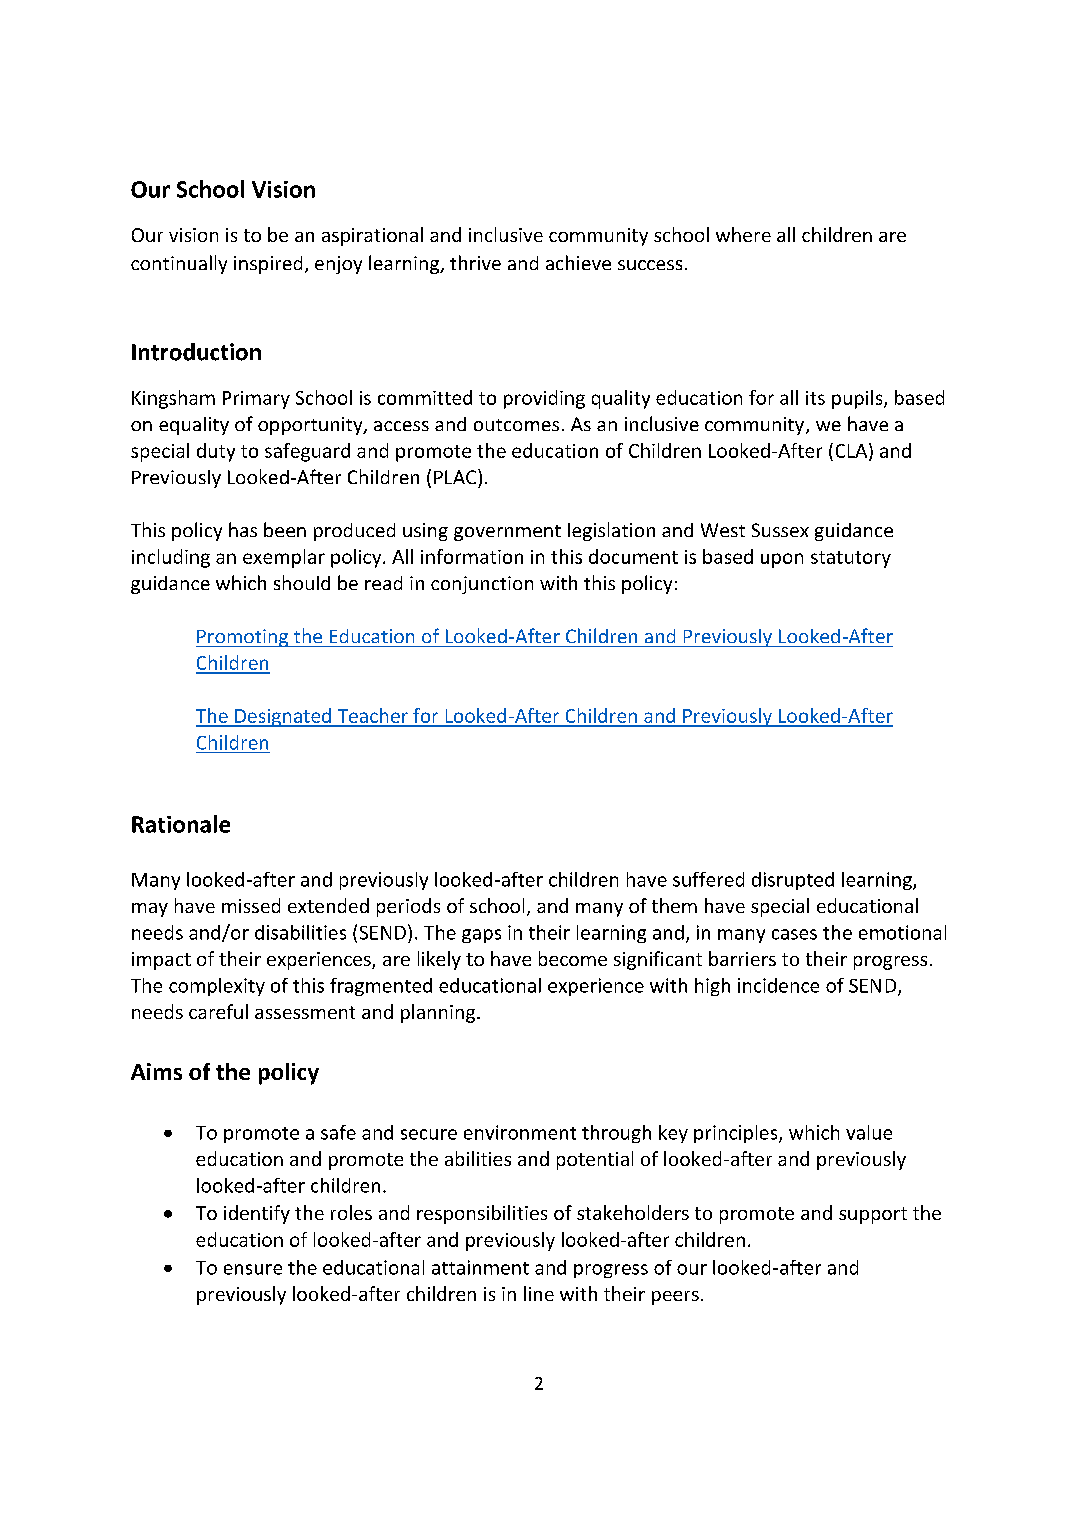 This screenshot has height=1524, width=1078. I want to click on careful, so click(218, 1011).
